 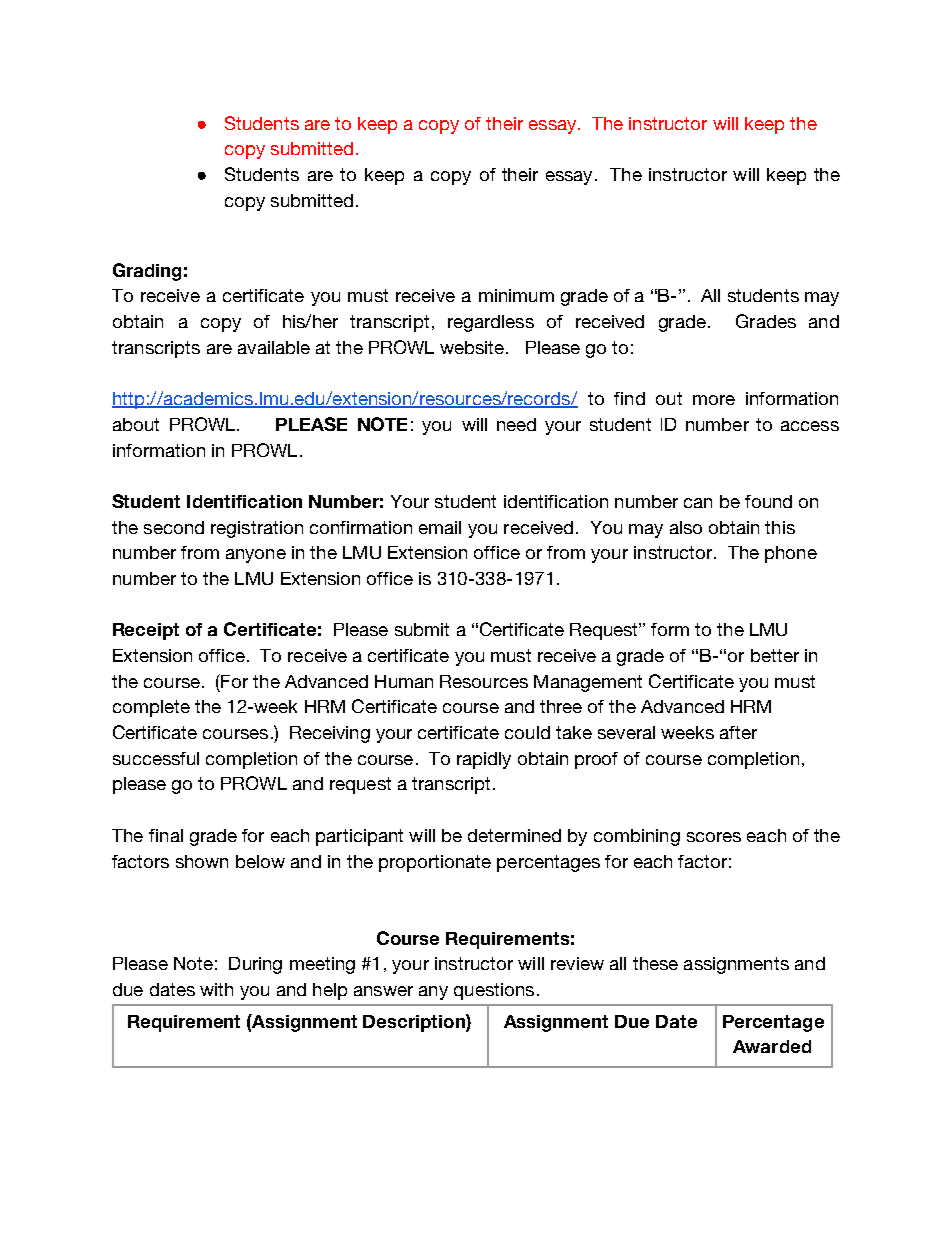 I want to click on about, so click(x=136, y=424).
